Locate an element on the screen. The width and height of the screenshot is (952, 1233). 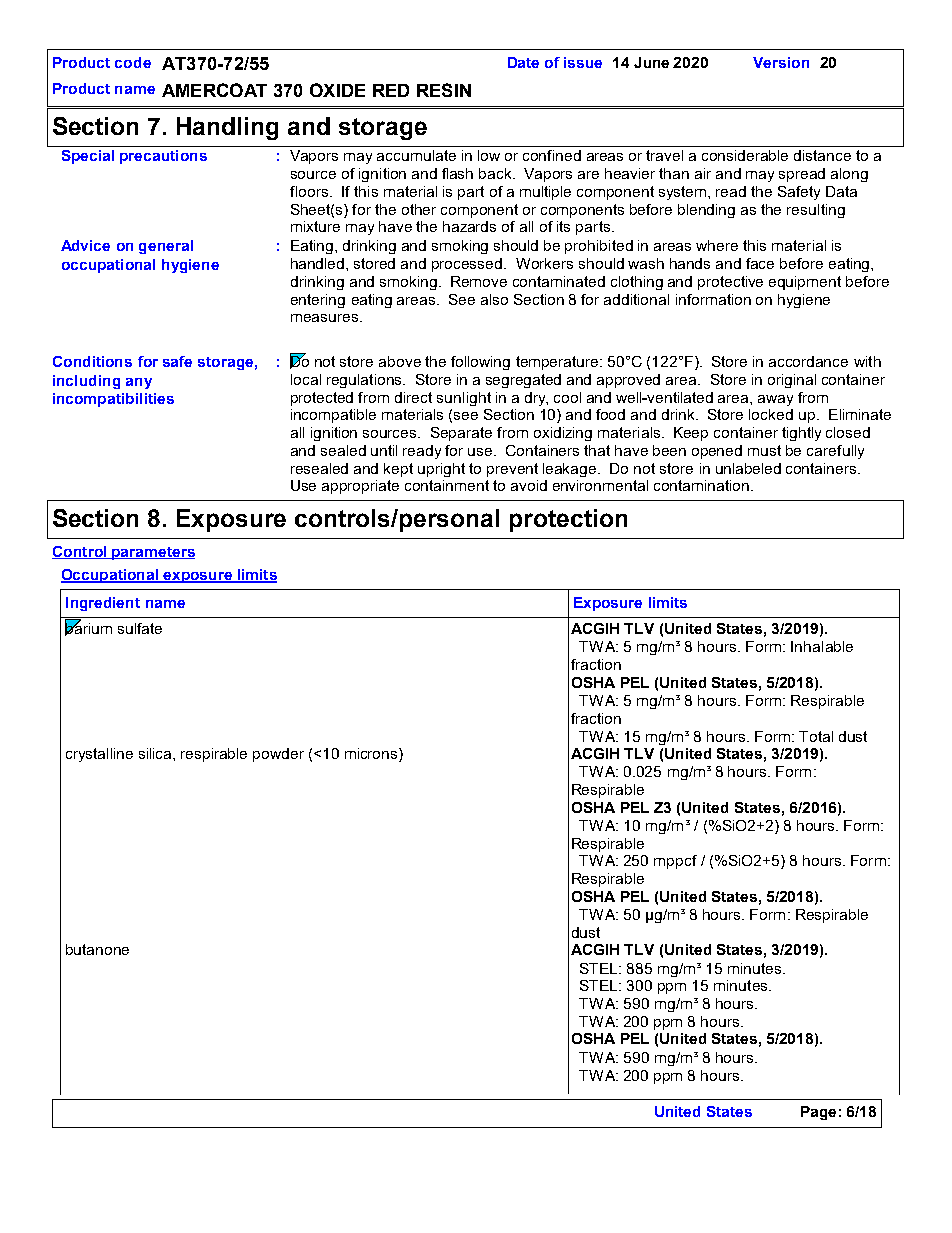
Total is located at coordinates (816, 736).
